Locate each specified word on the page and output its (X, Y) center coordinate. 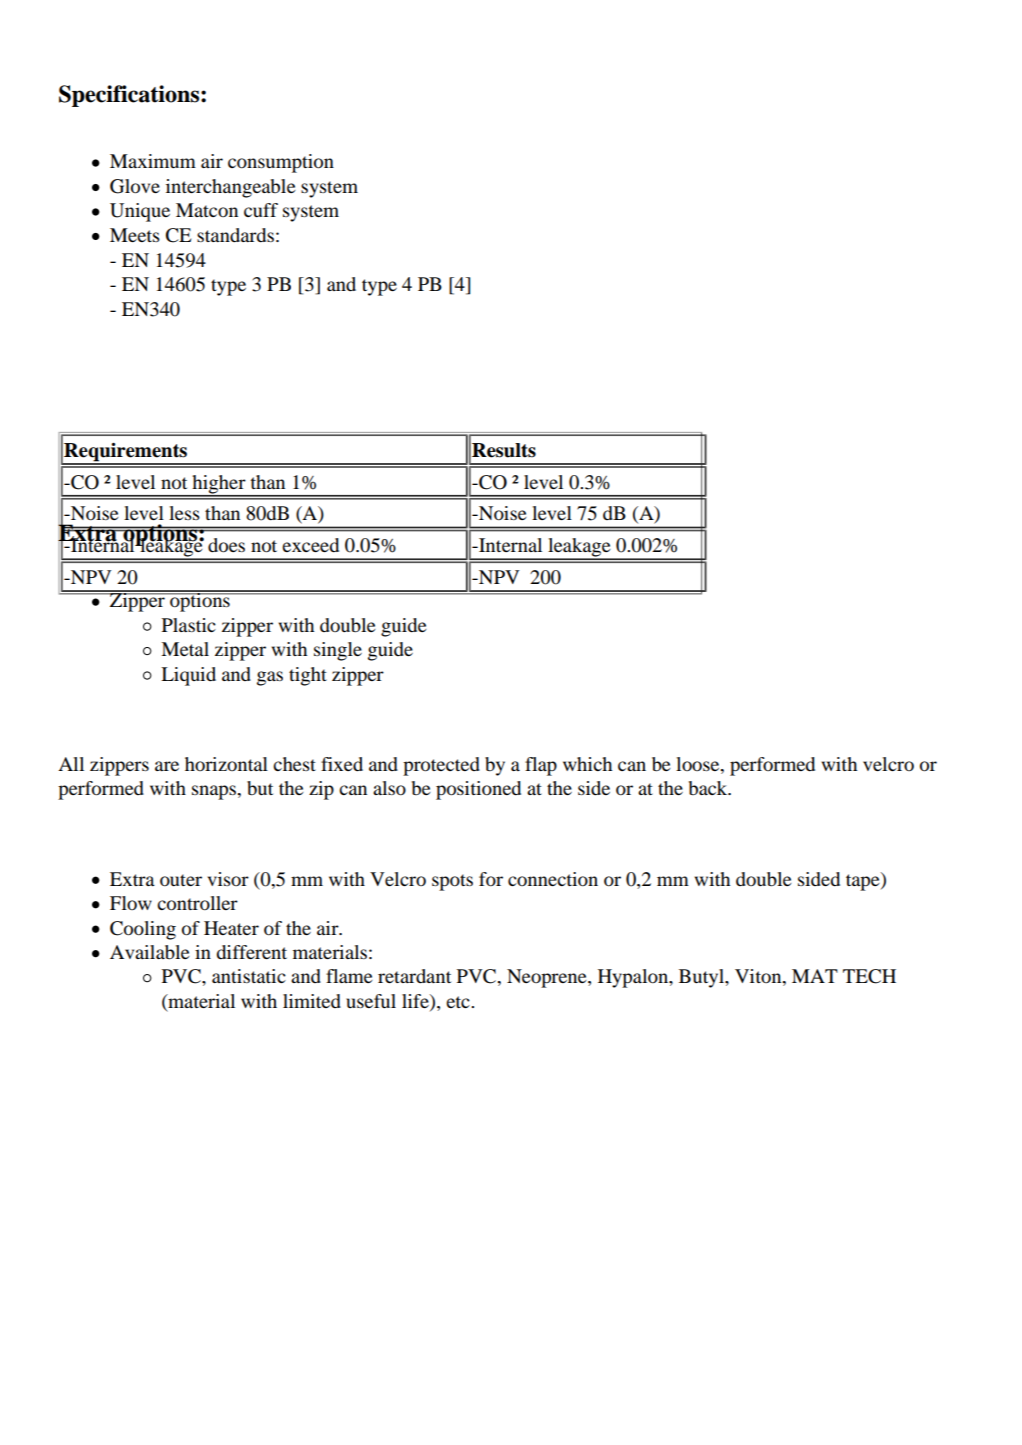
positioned (478, 790)
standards (235, 235)
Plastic (189, 625)
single (338, 651)
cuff (261, 210)
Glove (135, 186)
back (709, 788)
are (167, 766)
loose (699, 765)
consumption (281, 163)
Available (150, 952)
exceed (310, 545)
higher (219, 485)
